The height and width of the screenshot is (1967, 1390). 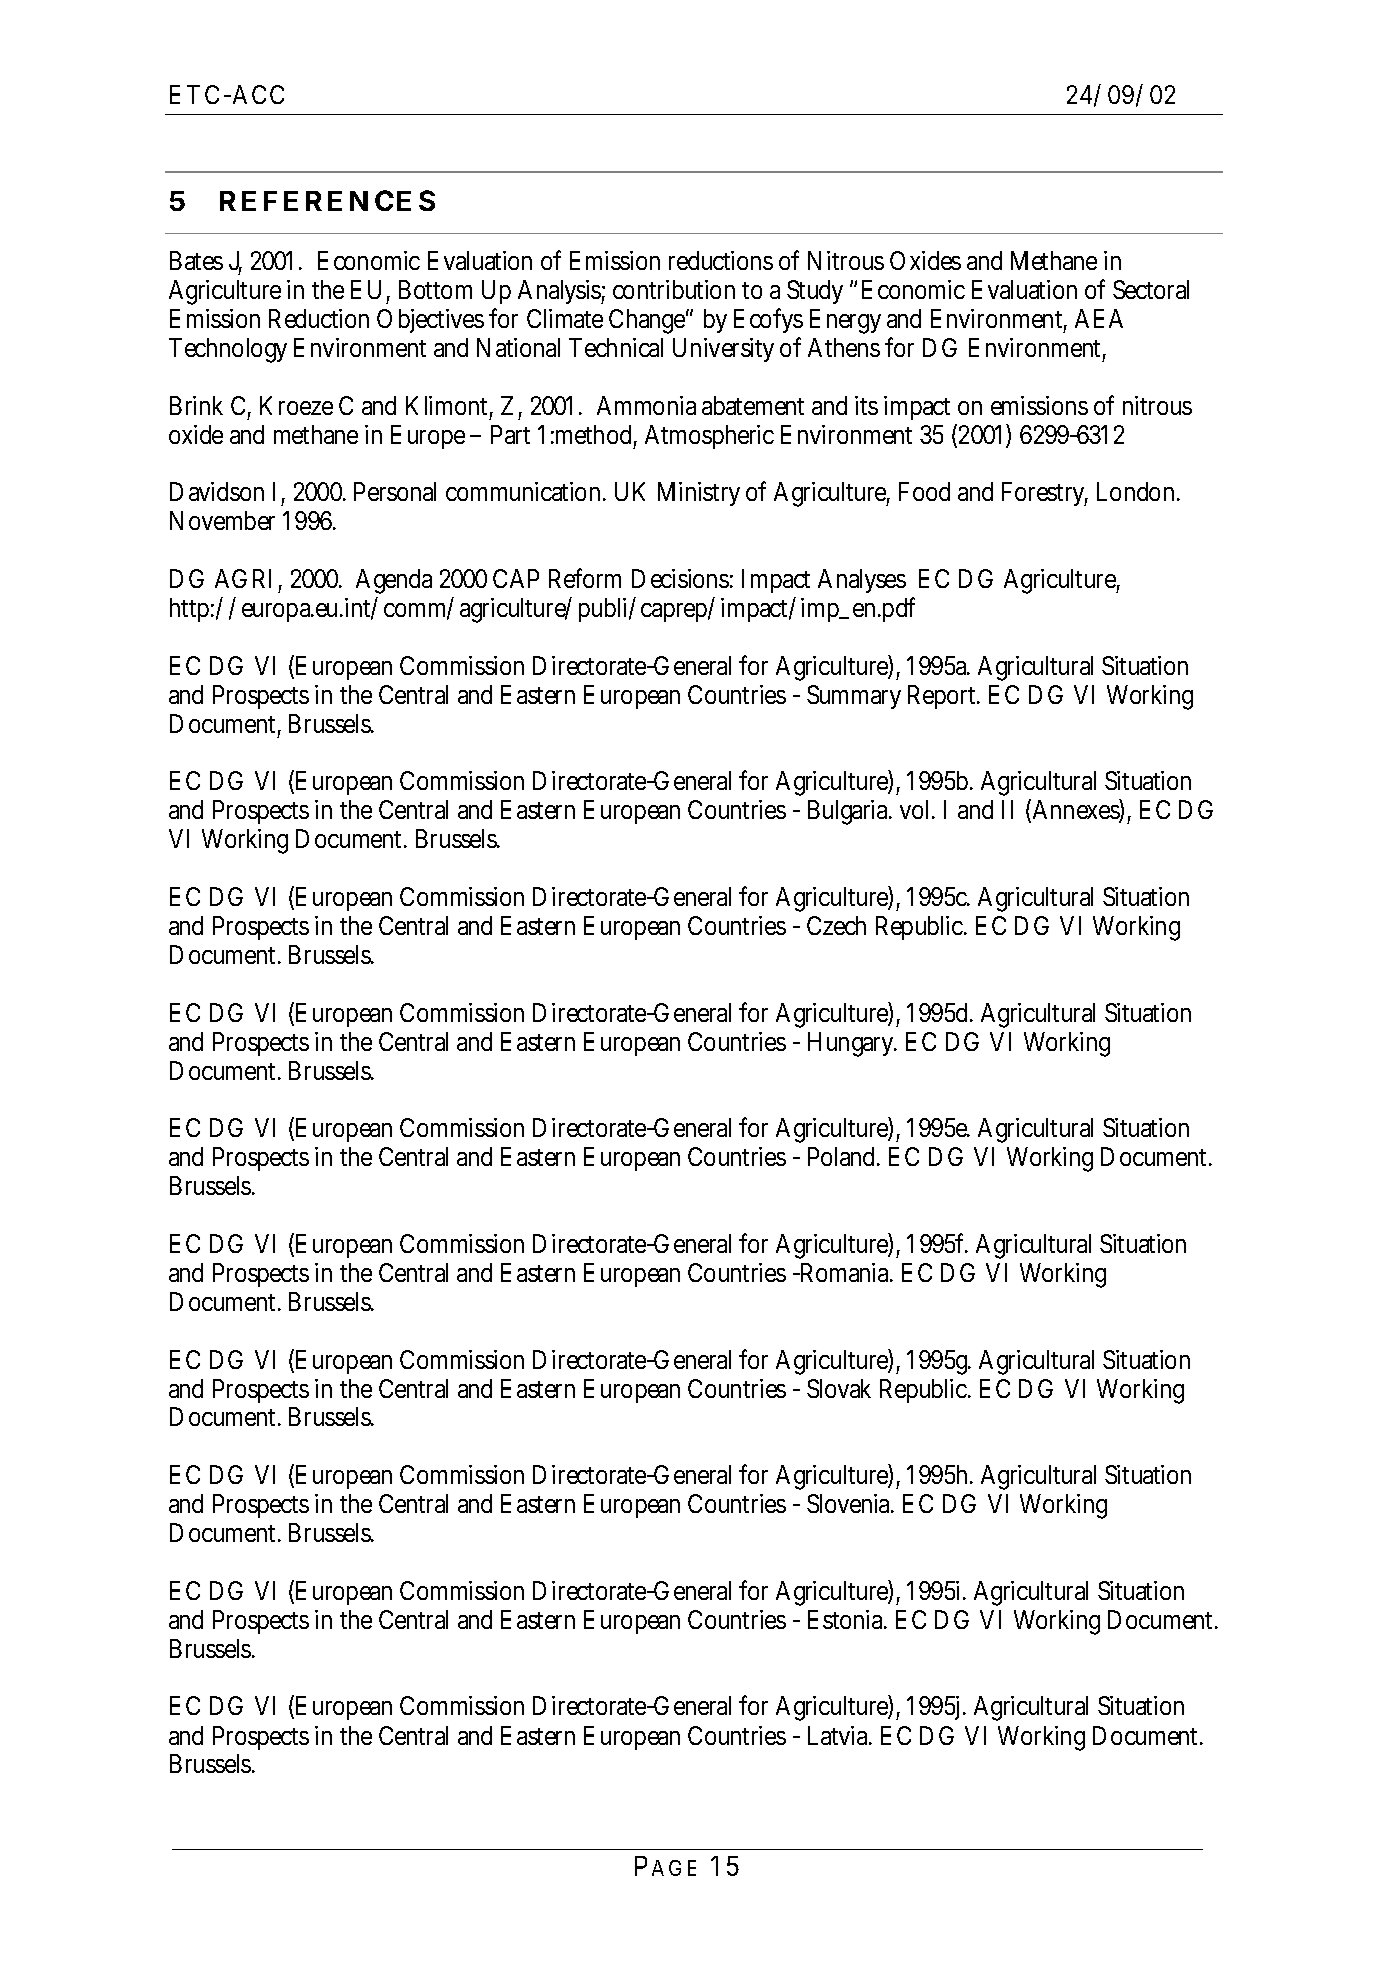 What do you see at coordinates (674, 289) in the screenshot?
I see `contribution` at bounding box center [674, 289].
